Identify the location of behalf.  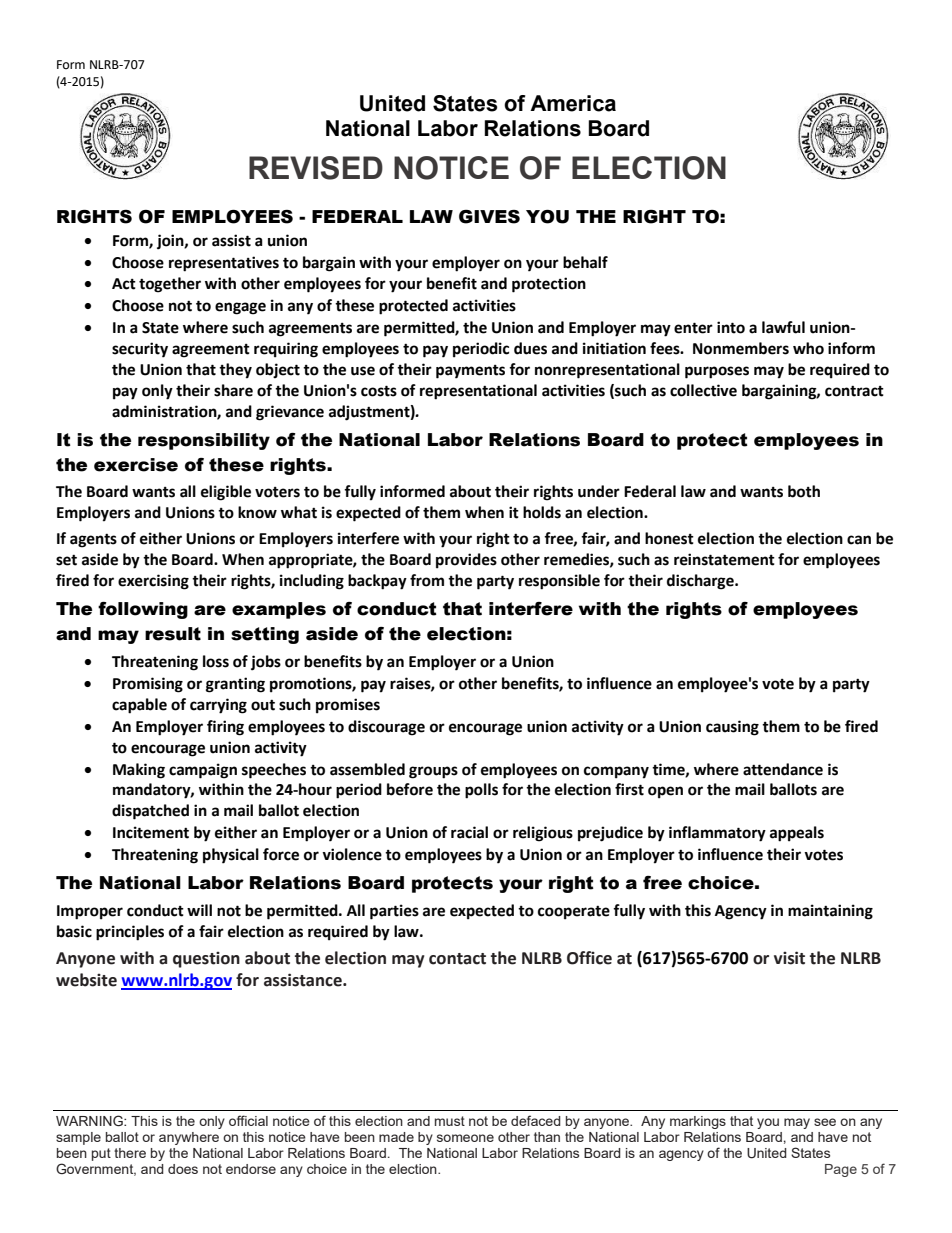
(585, 262).
